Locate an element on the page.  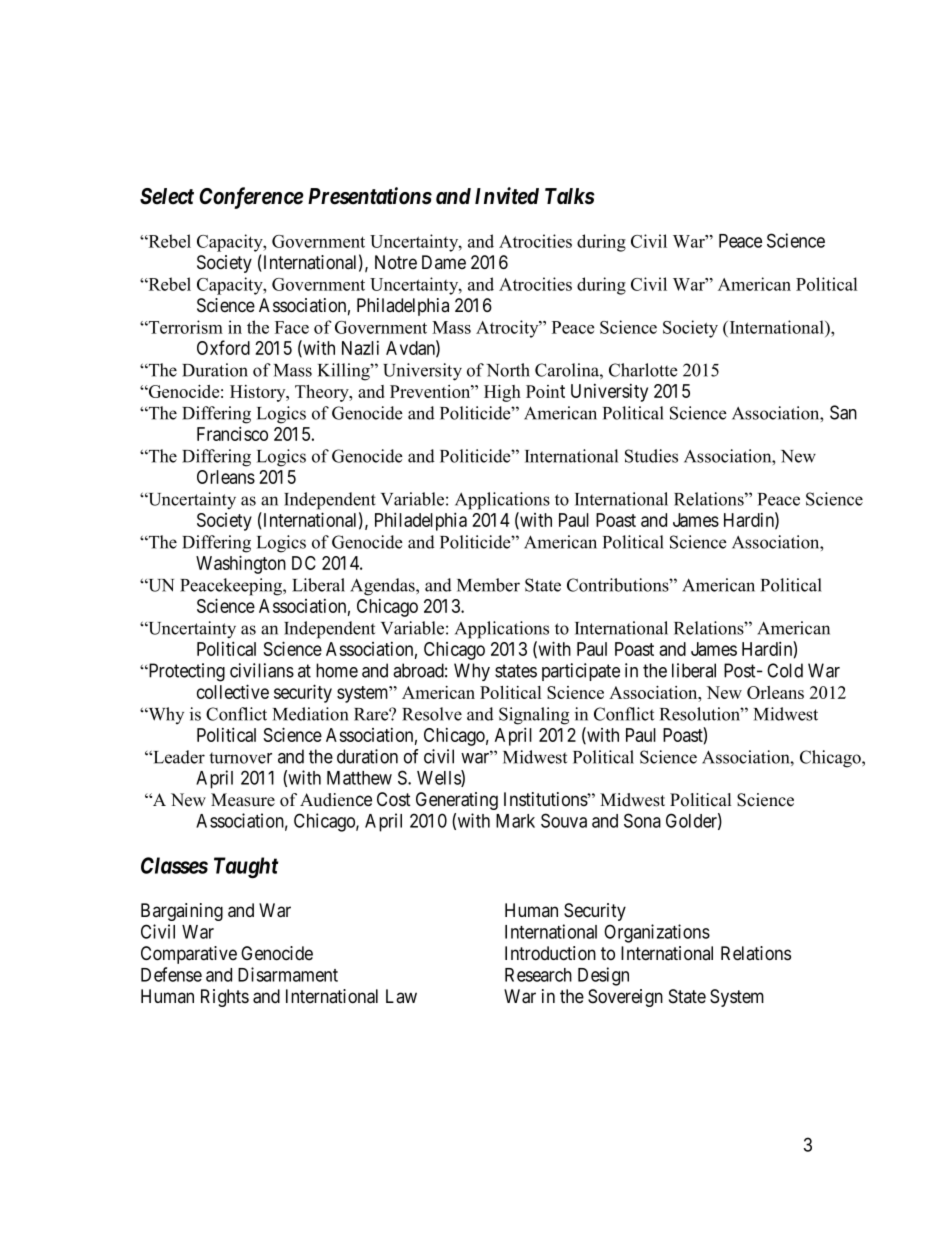
Francisco is located at coordinates (232, 433).
